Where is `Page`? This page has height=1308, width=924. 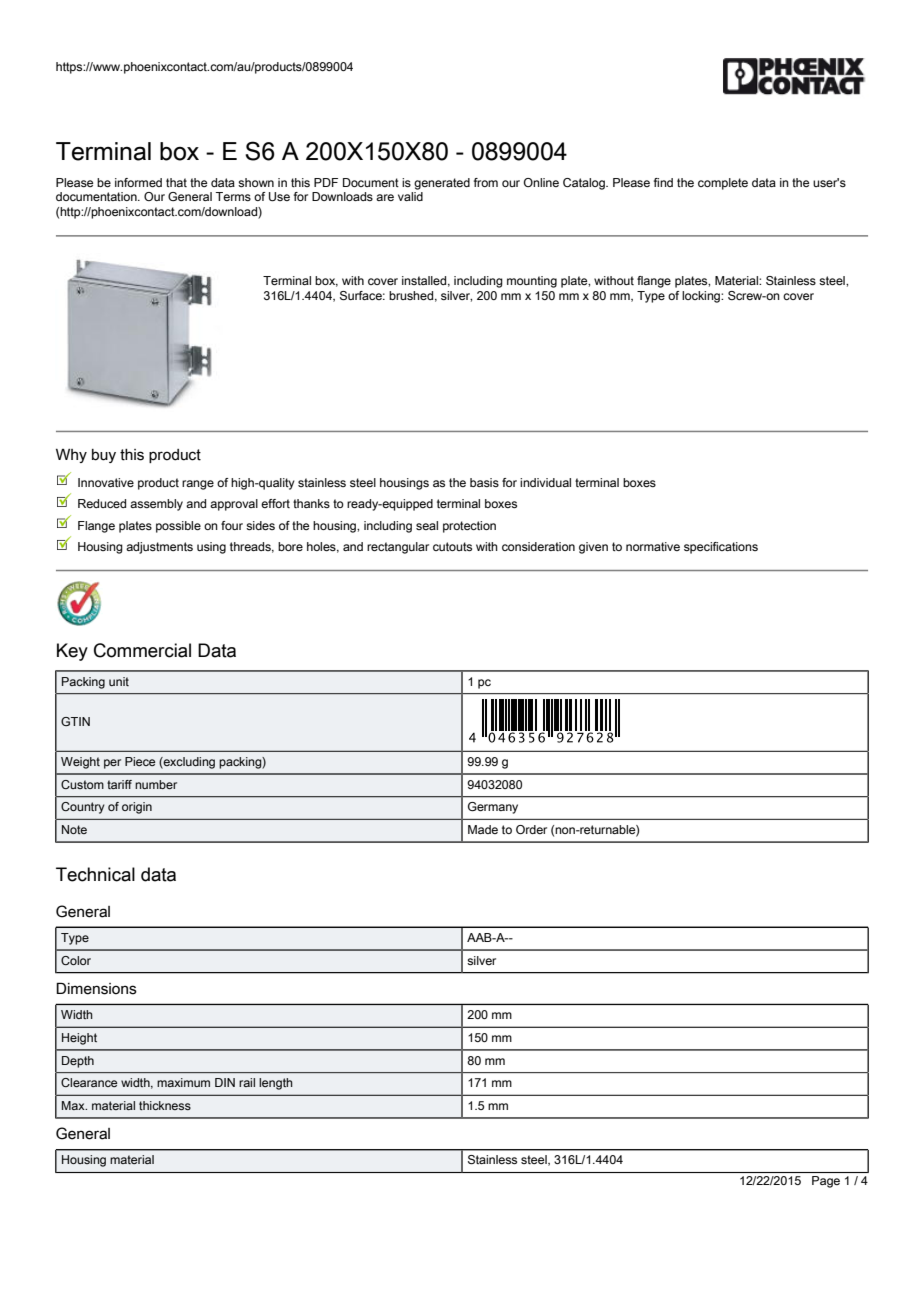
Page is located at coordinates (826, 1182).
